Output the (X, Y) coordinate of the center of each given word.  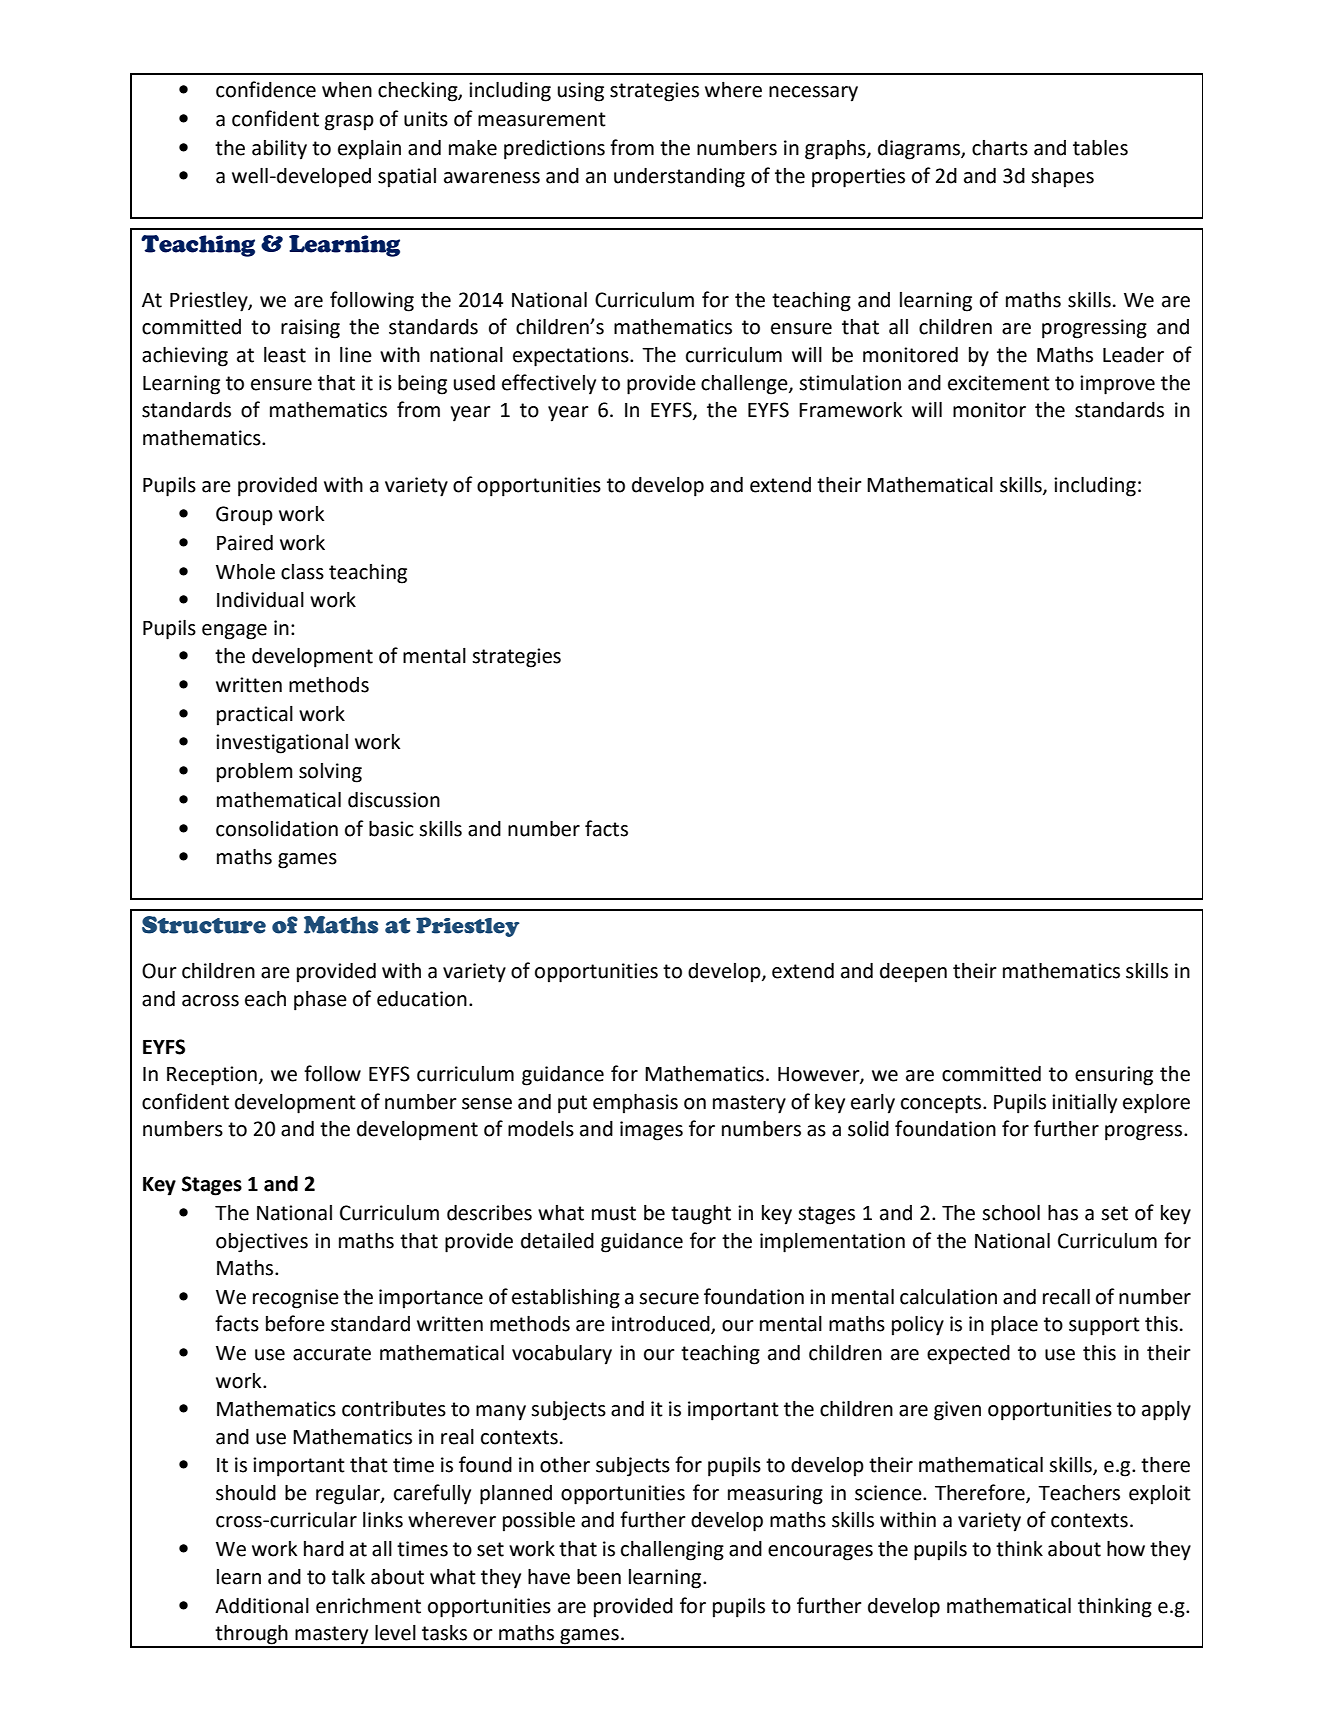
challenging (672, 1551)
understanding (679, 178)
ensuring (1114, 1076)
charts (1000, 148)
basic (391, 829)
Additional (262, 1606)
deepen (913, 973)
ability (279, 150)
